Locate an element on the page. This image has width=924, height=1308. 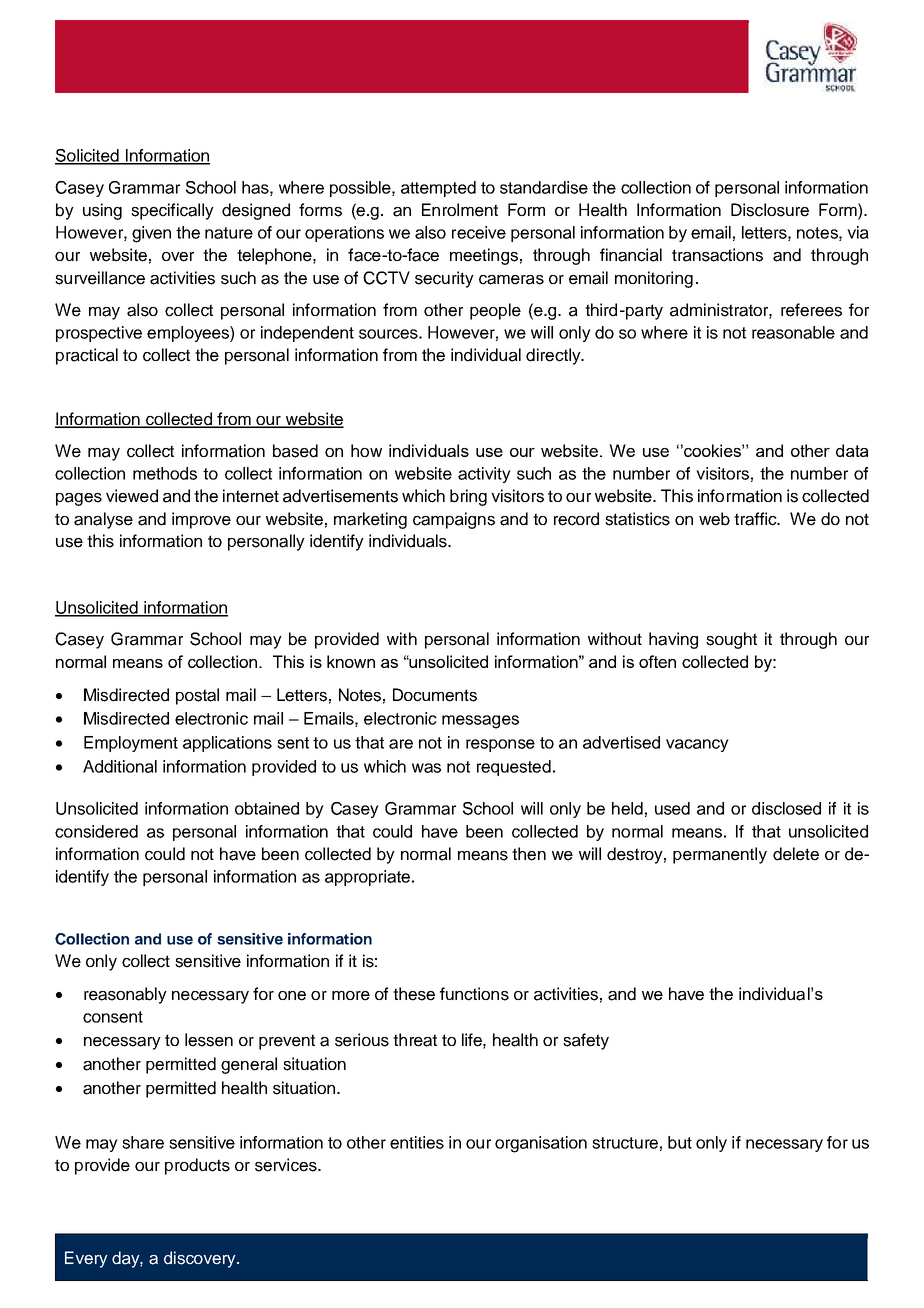
considered is located at coordinates (96, 831).
